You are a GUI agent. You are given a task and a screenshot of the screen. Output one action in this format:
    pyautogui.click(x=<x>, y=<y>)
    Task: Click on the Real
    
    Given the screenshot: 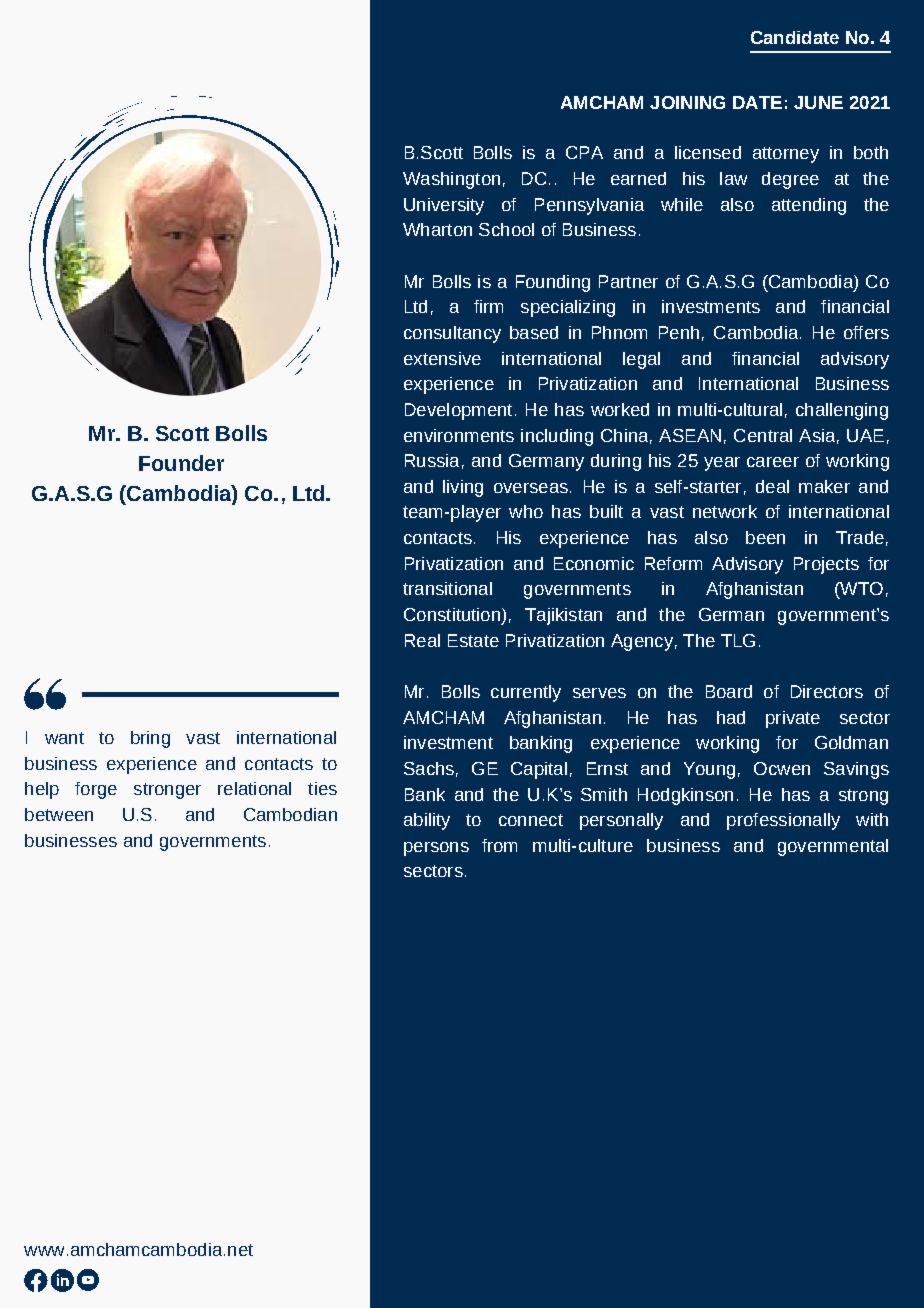 What is the action you would take?
    pyautogui.click(x=422, y=640)
